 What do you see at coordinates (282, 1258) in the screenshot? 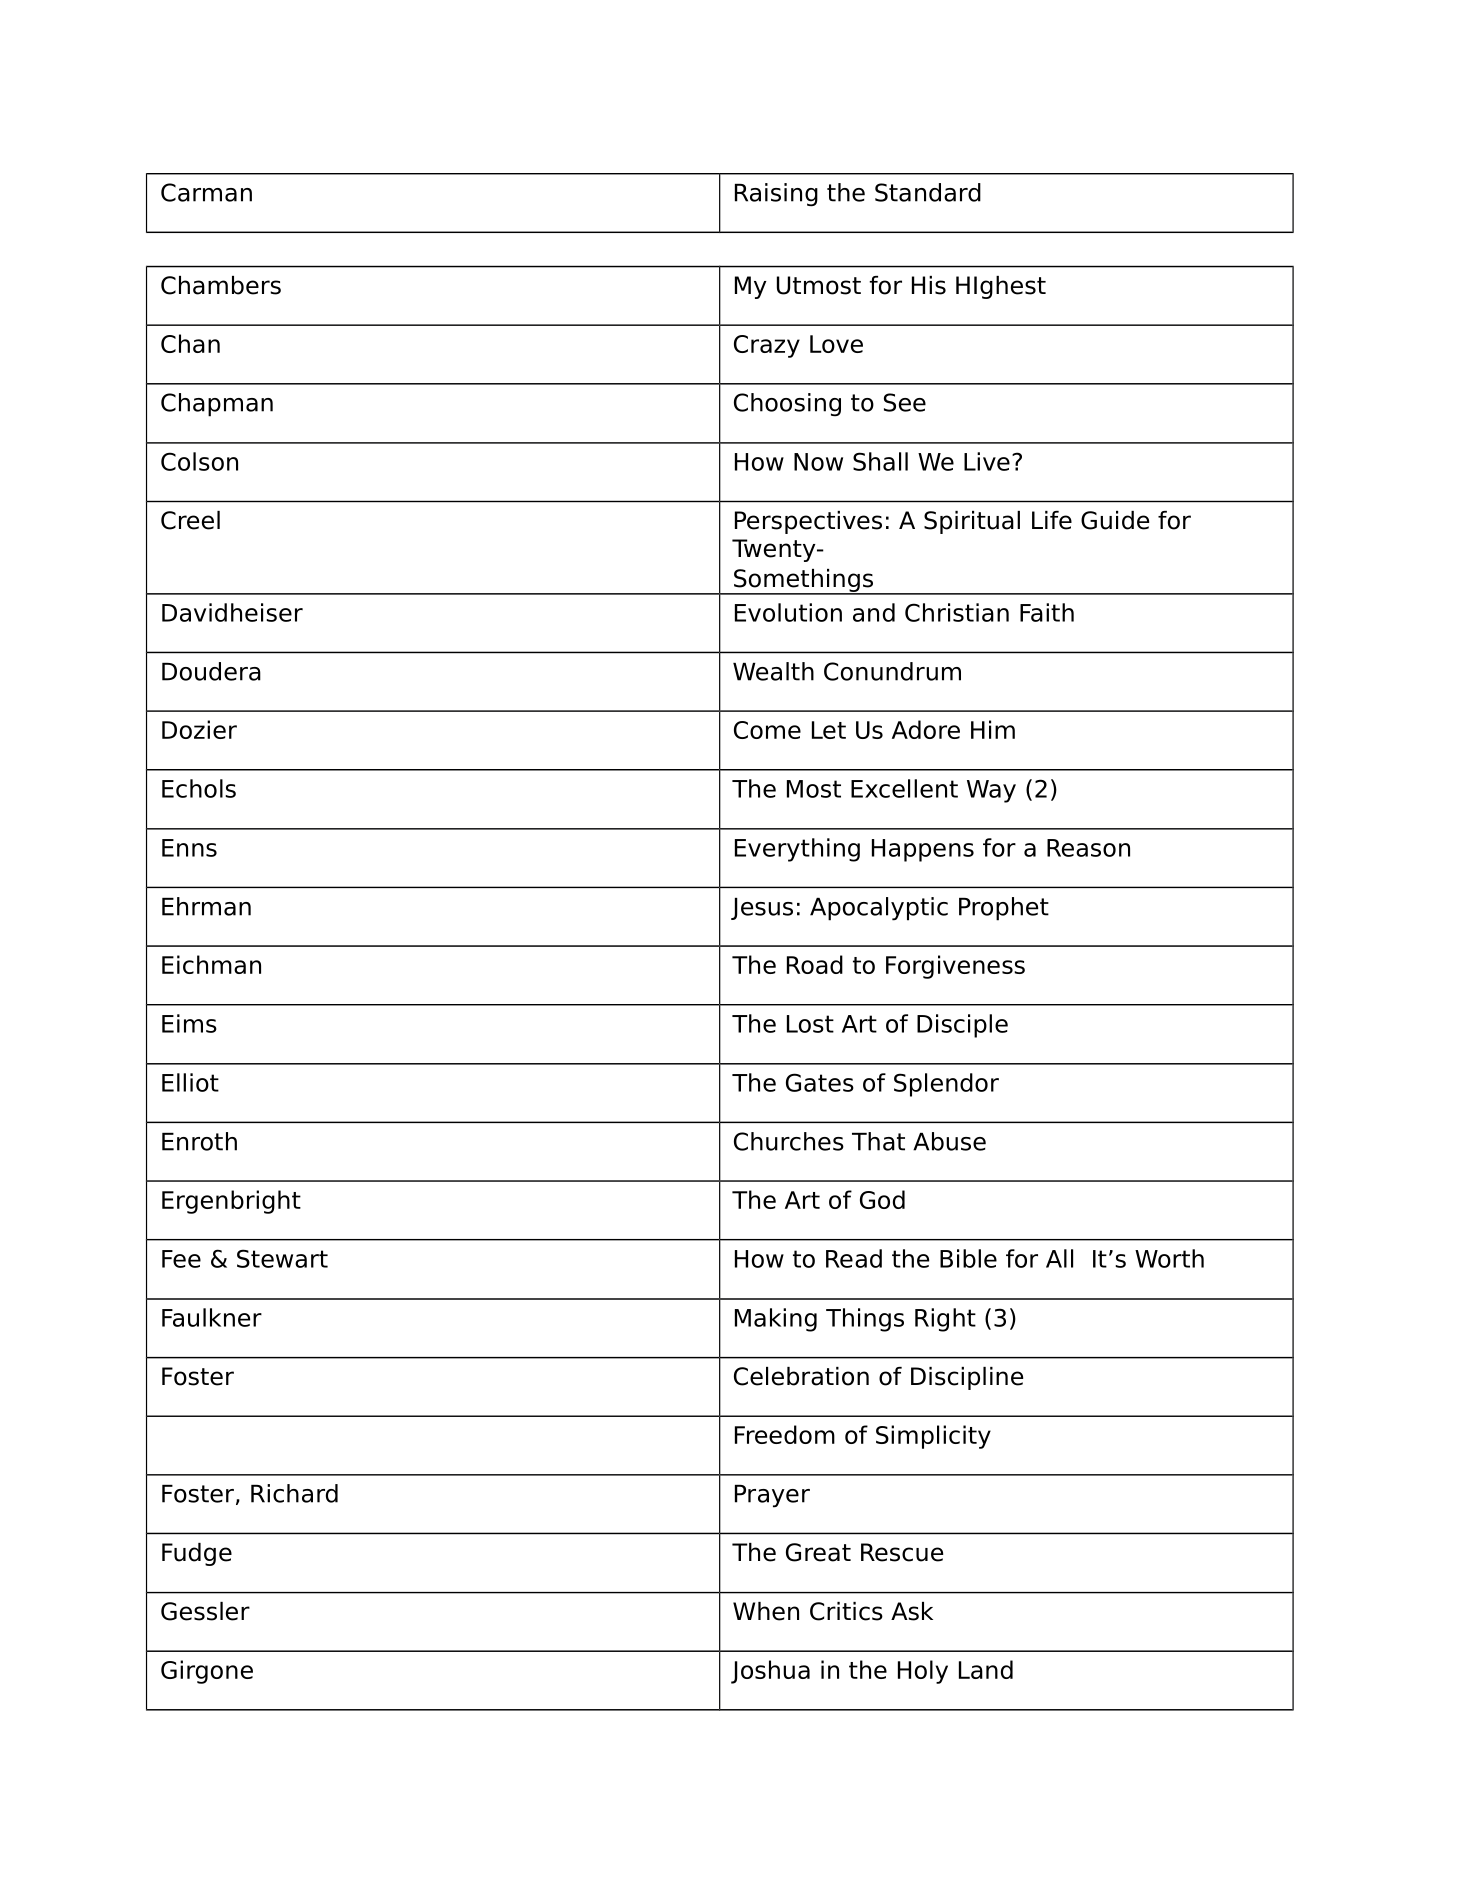
I see `Stewart` at bounding box center [282, 1258].
